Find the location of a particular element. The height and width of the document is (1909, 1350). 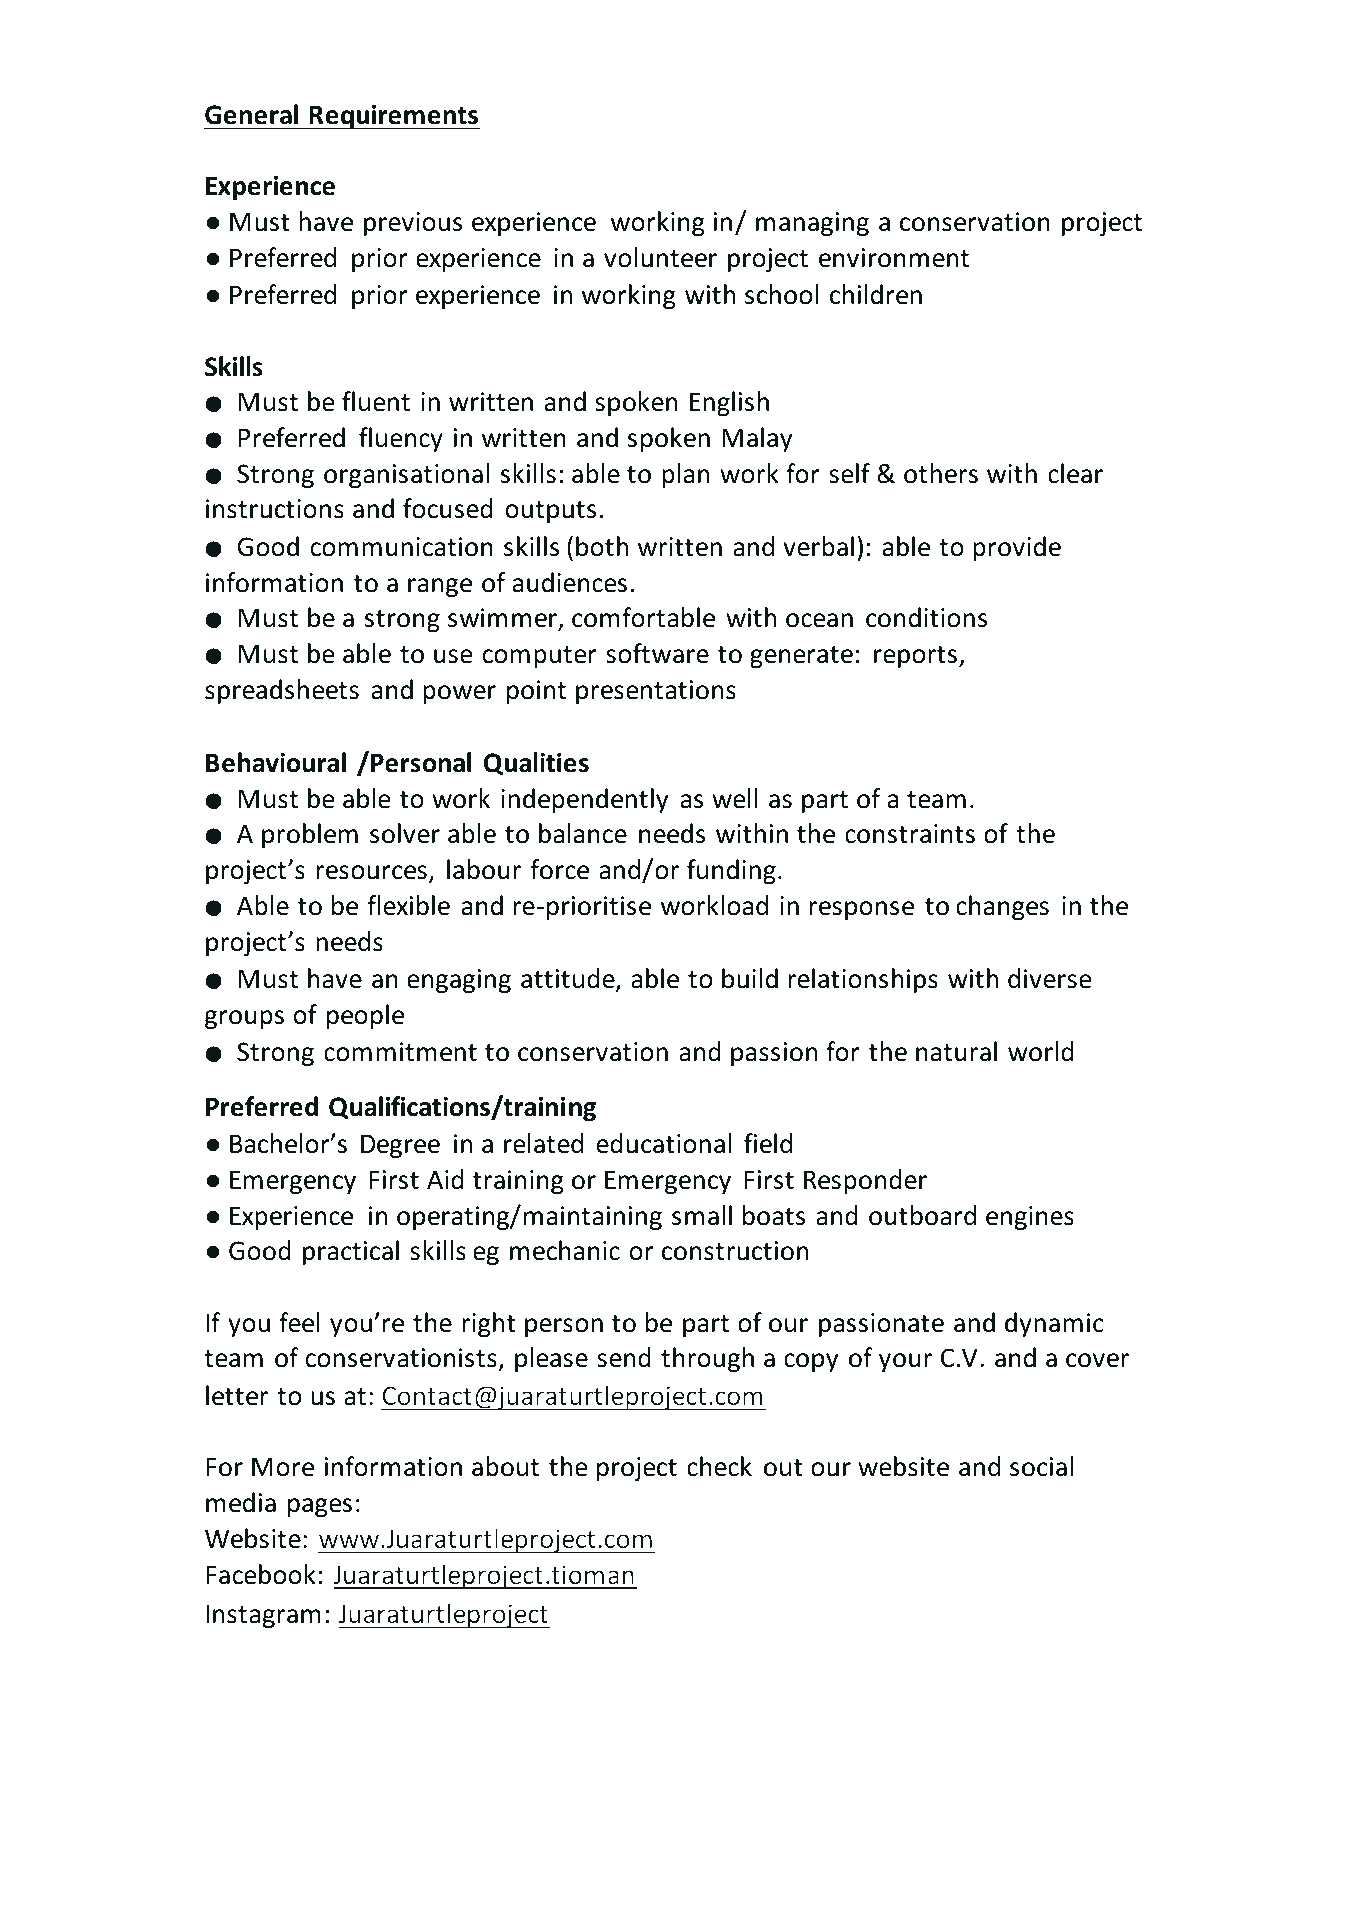

Degree is located at coordinates (400, 1146).
